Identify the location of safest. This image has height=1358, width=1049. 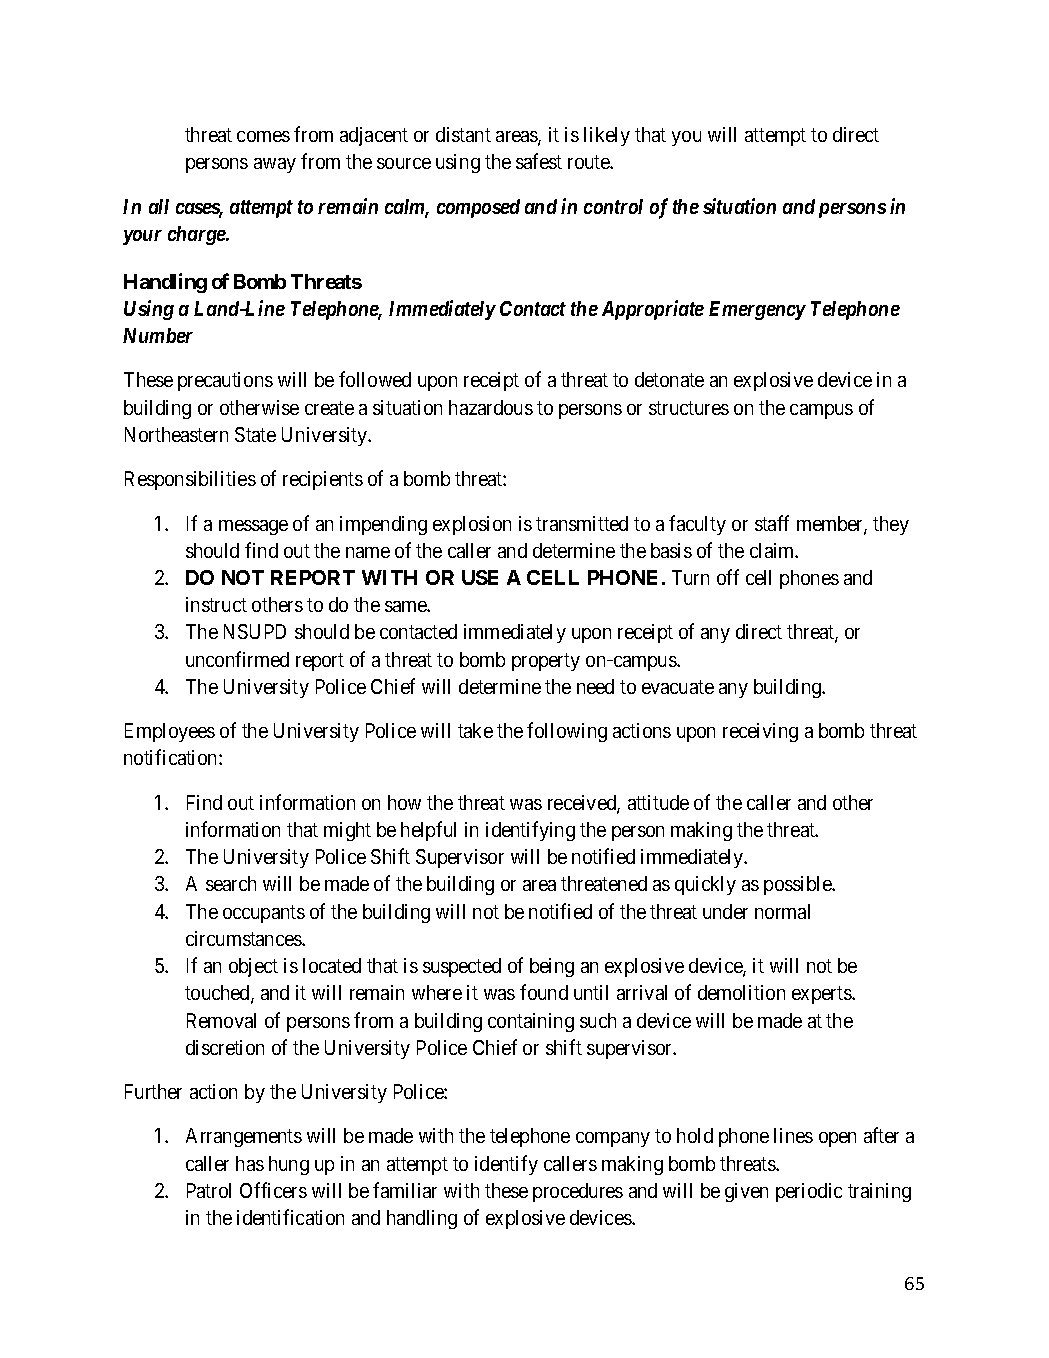
(539, 161).
